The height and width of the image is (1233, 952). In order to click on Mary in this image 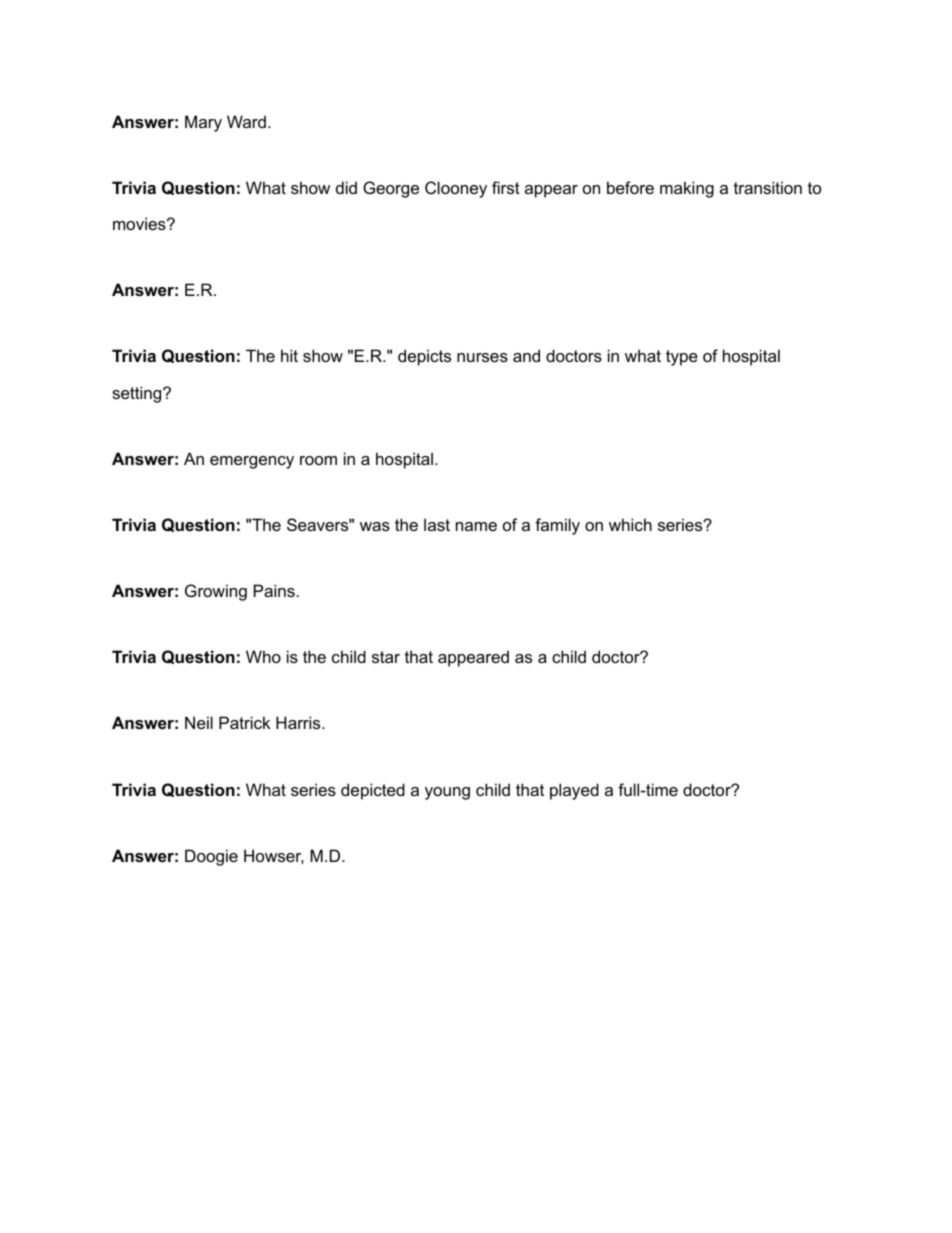, I will do `click(203, 123)`.
